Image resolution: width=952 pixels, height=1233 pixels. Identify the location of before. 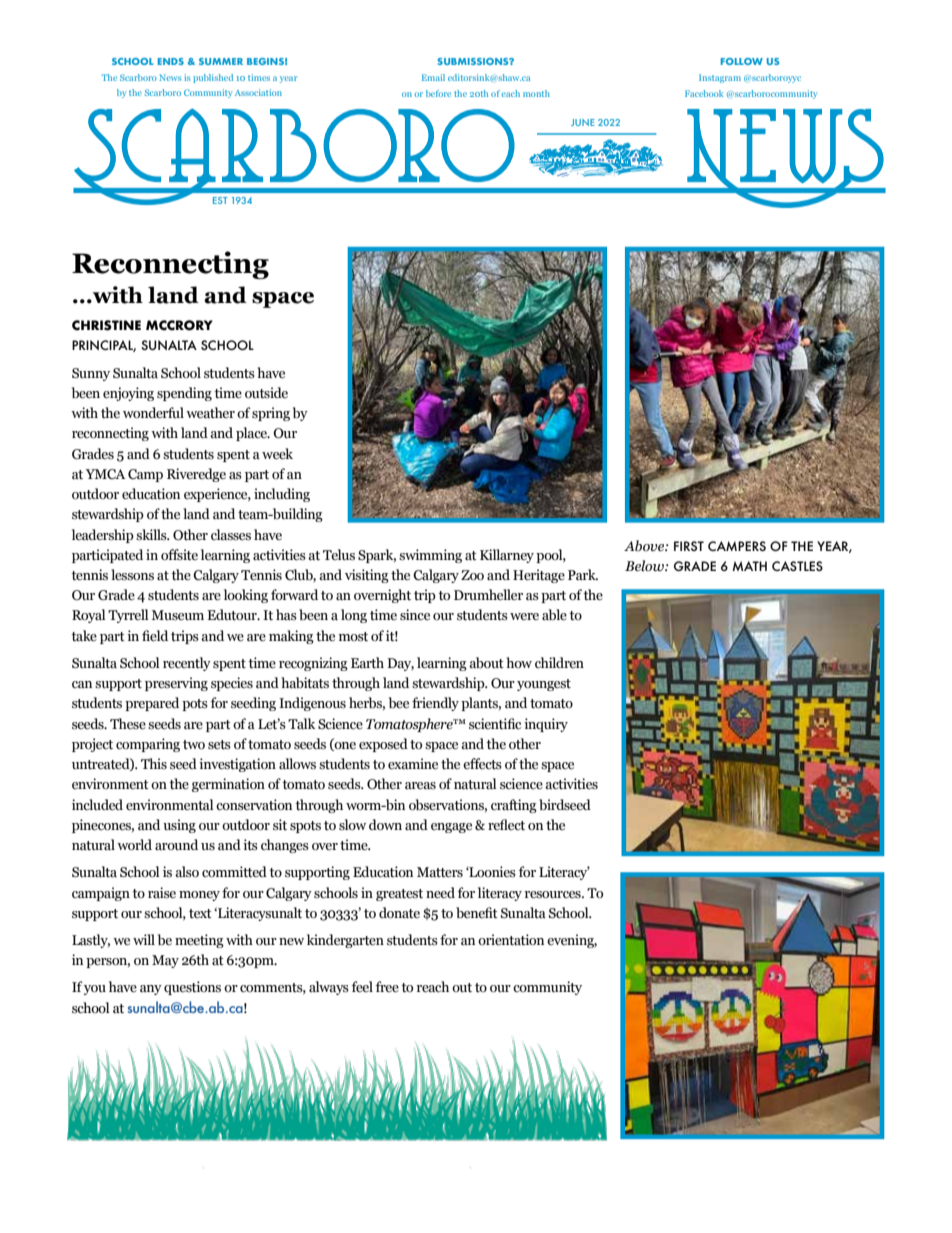
(438, 93).
